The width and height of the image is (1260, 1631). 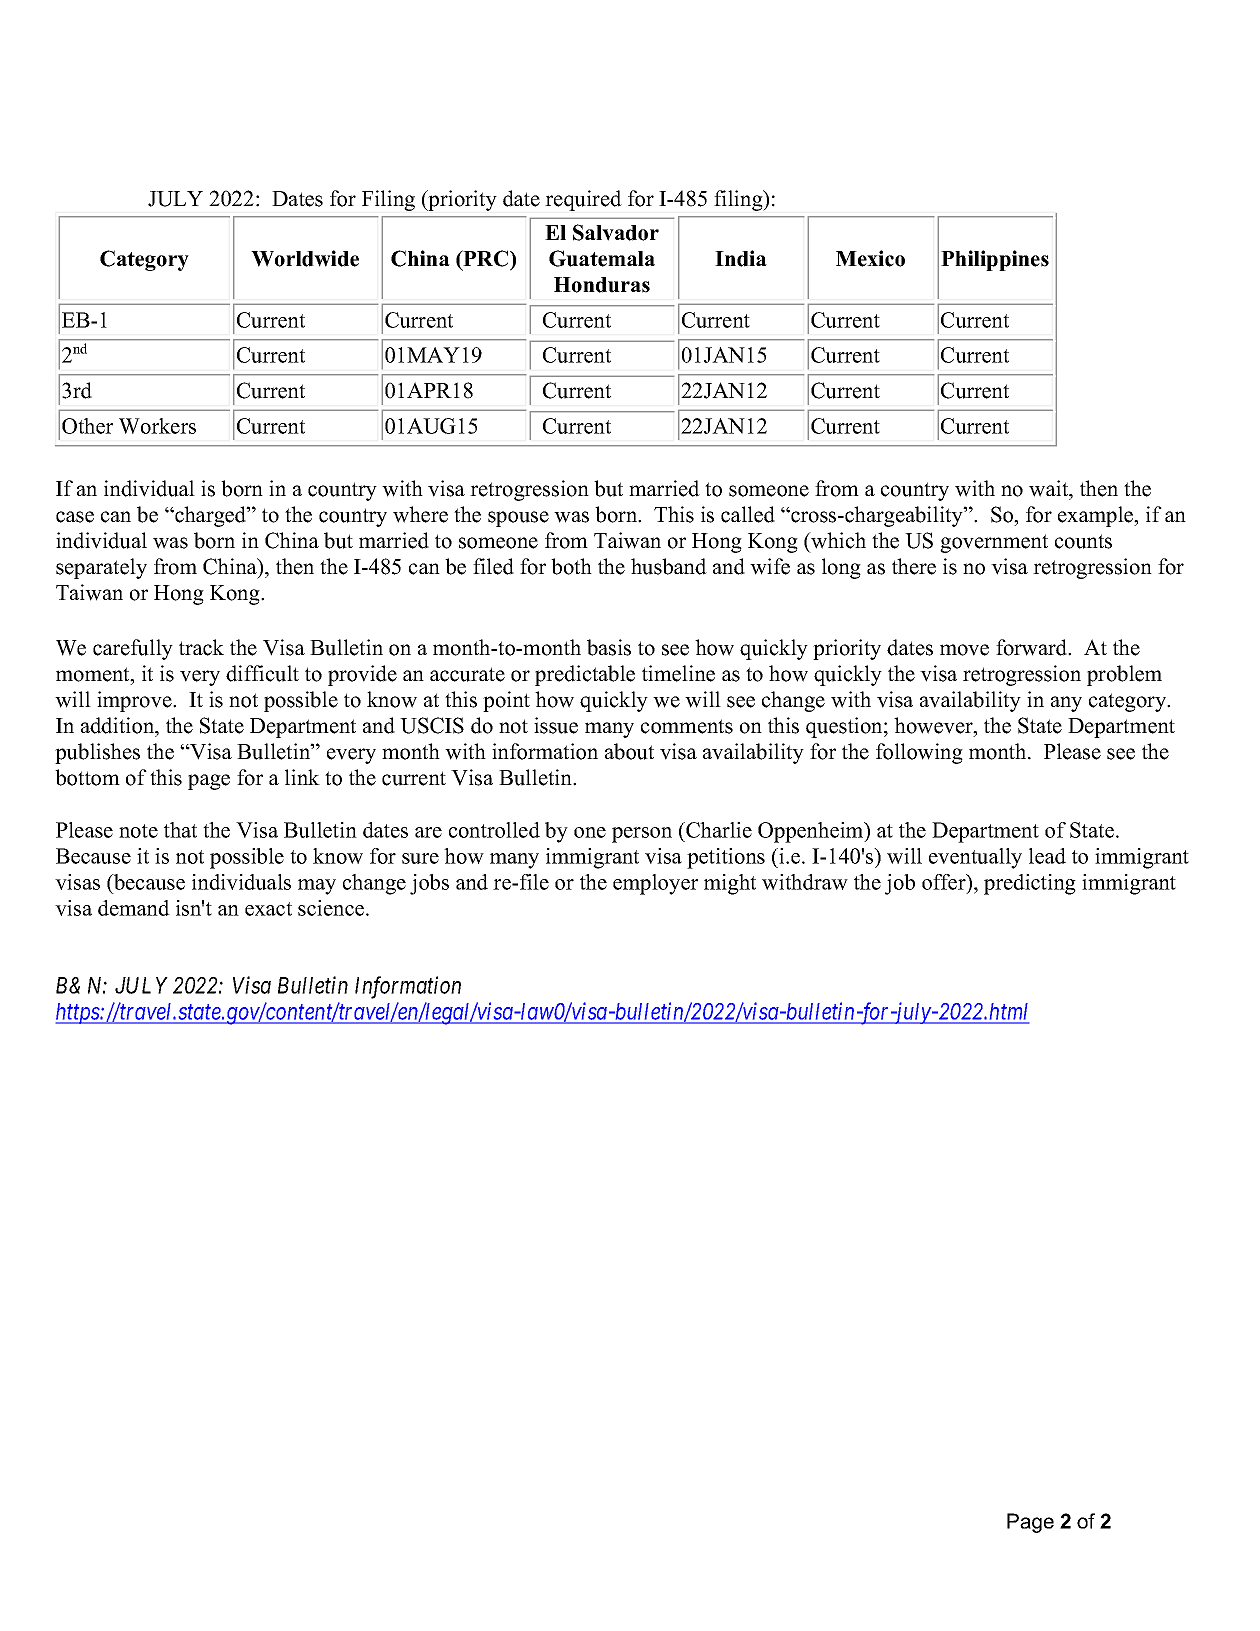 I want to click on employer, so click(x=655, y=884).
